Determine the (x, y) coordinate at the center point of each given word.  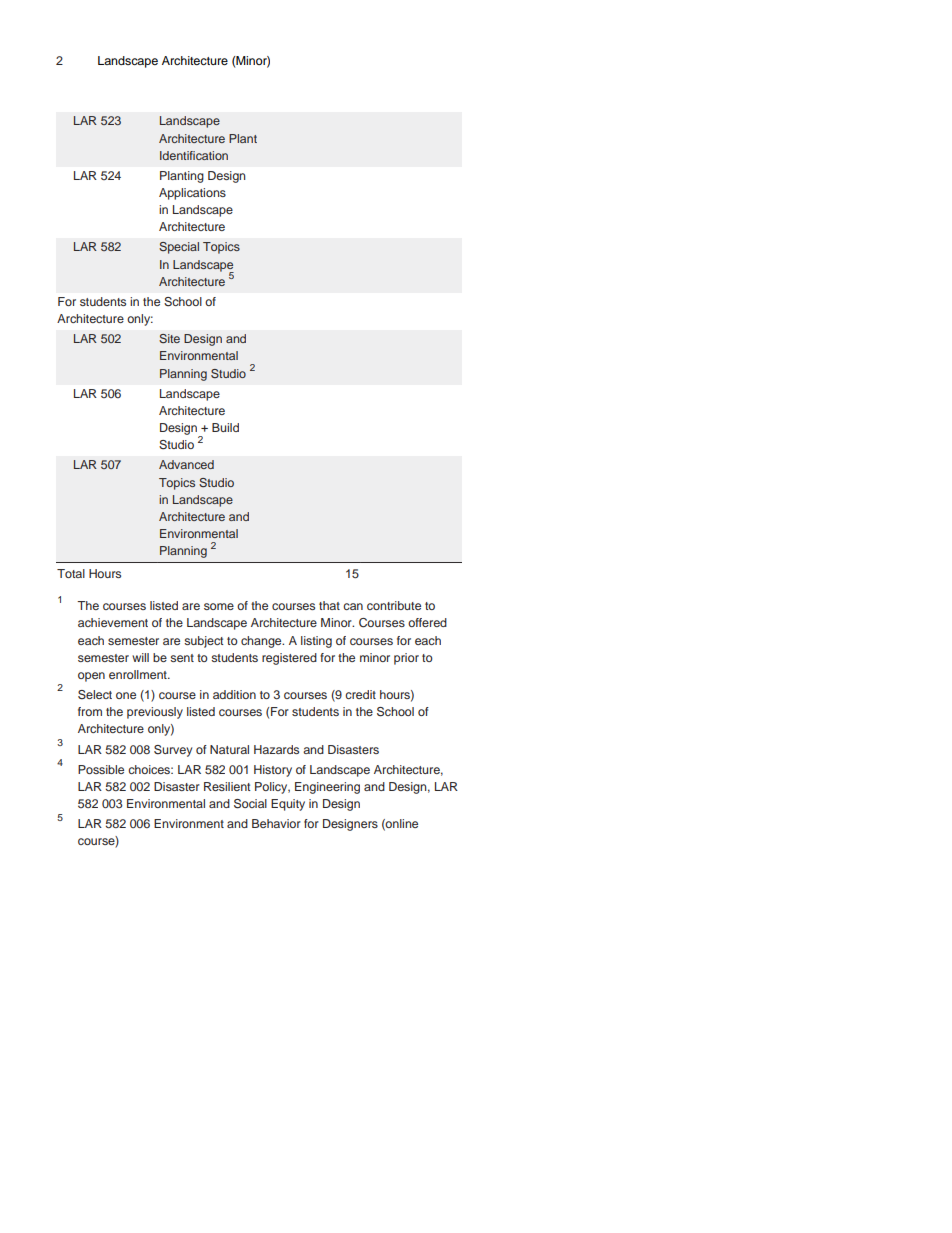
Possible (101, 769)
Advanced (186, 464)
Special (179, 248)
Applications (192, 194)
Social (250, 804)
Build (225, 427)
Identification (194, 155)
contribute (394, 605)
